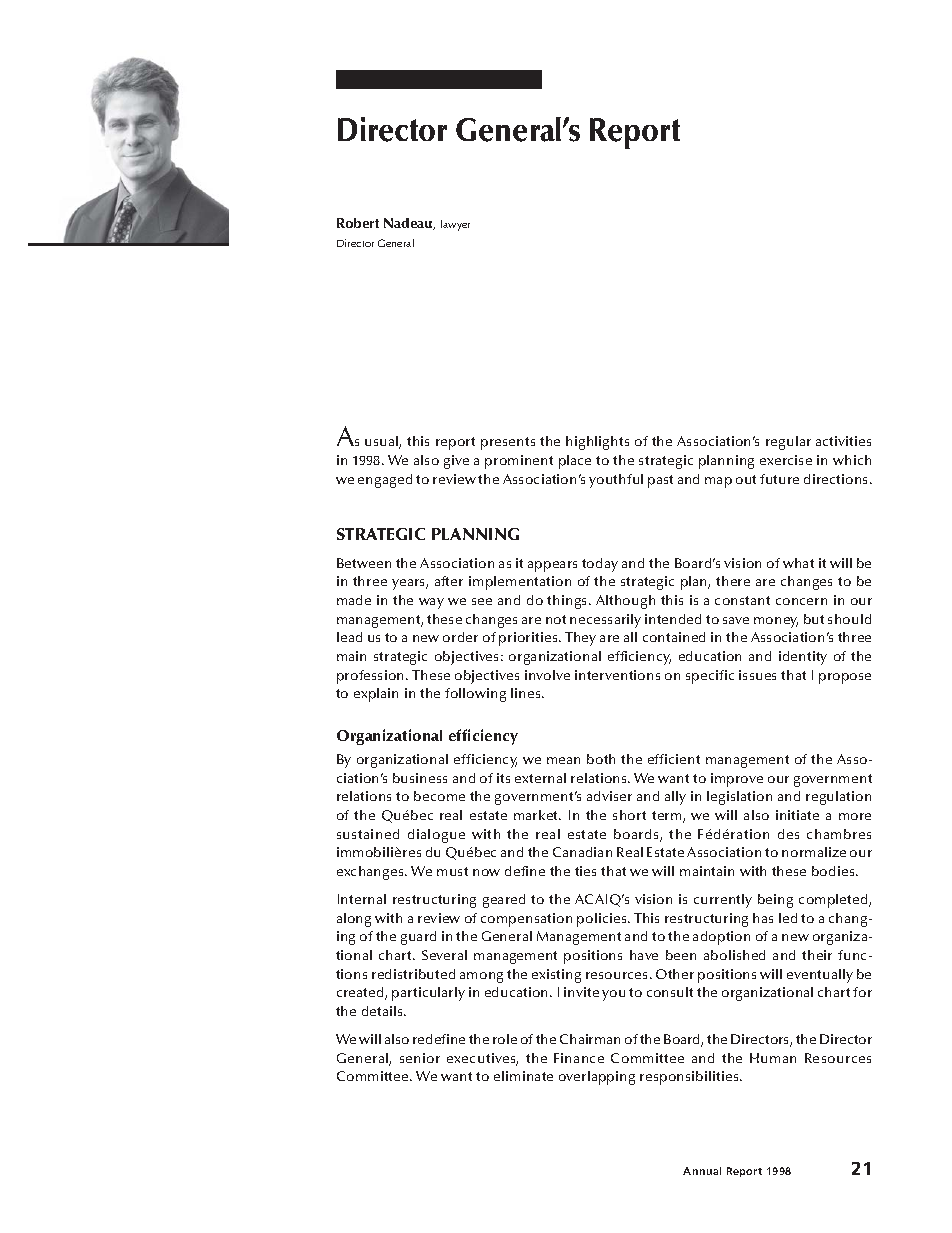 This screenshot has width=952, height=1233. Describe the element at coordinates (597, 443) in the screenshot. I see `highlights` at that location.
